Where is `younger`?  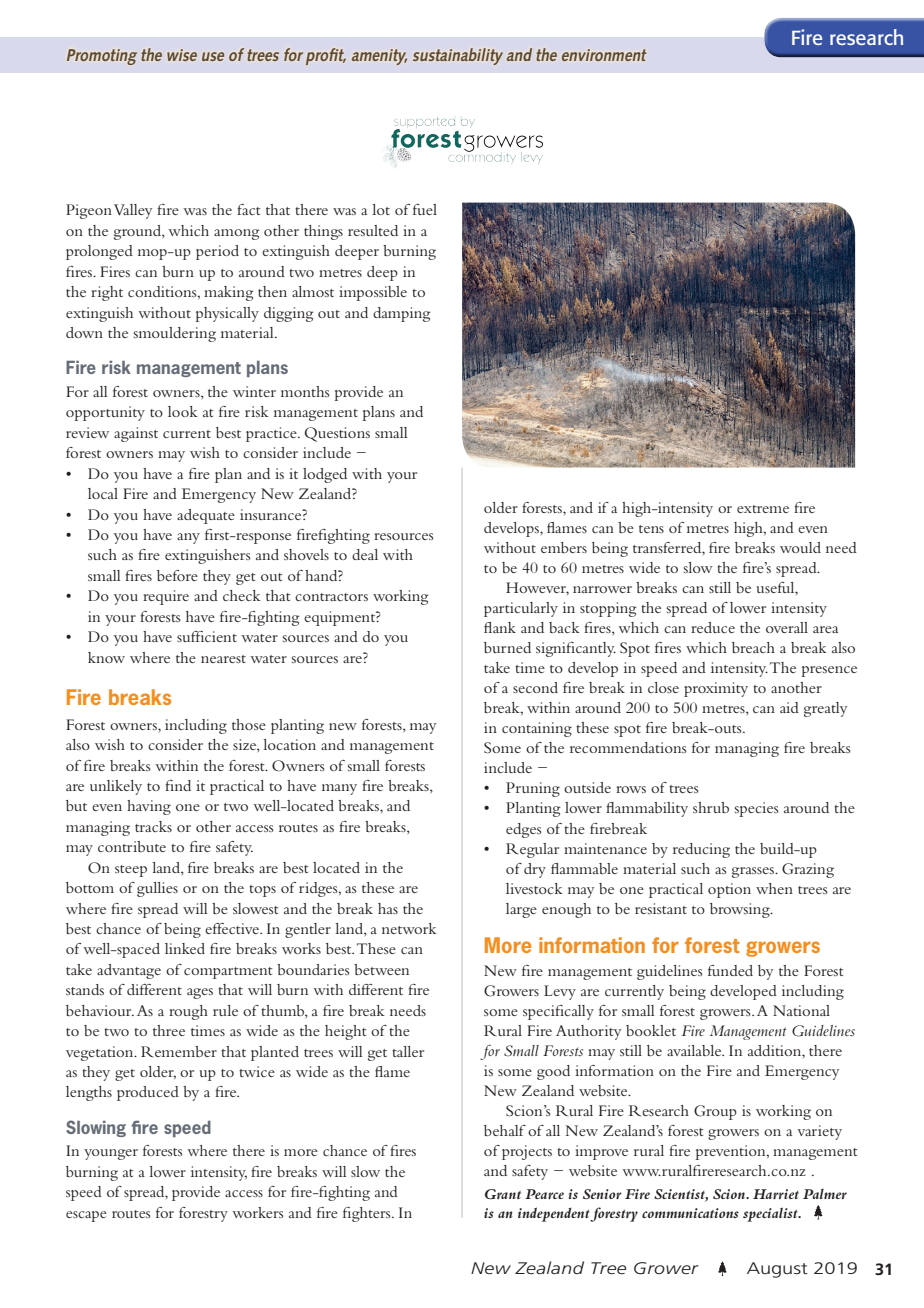
younger is located at coordinates (111, 1154).
